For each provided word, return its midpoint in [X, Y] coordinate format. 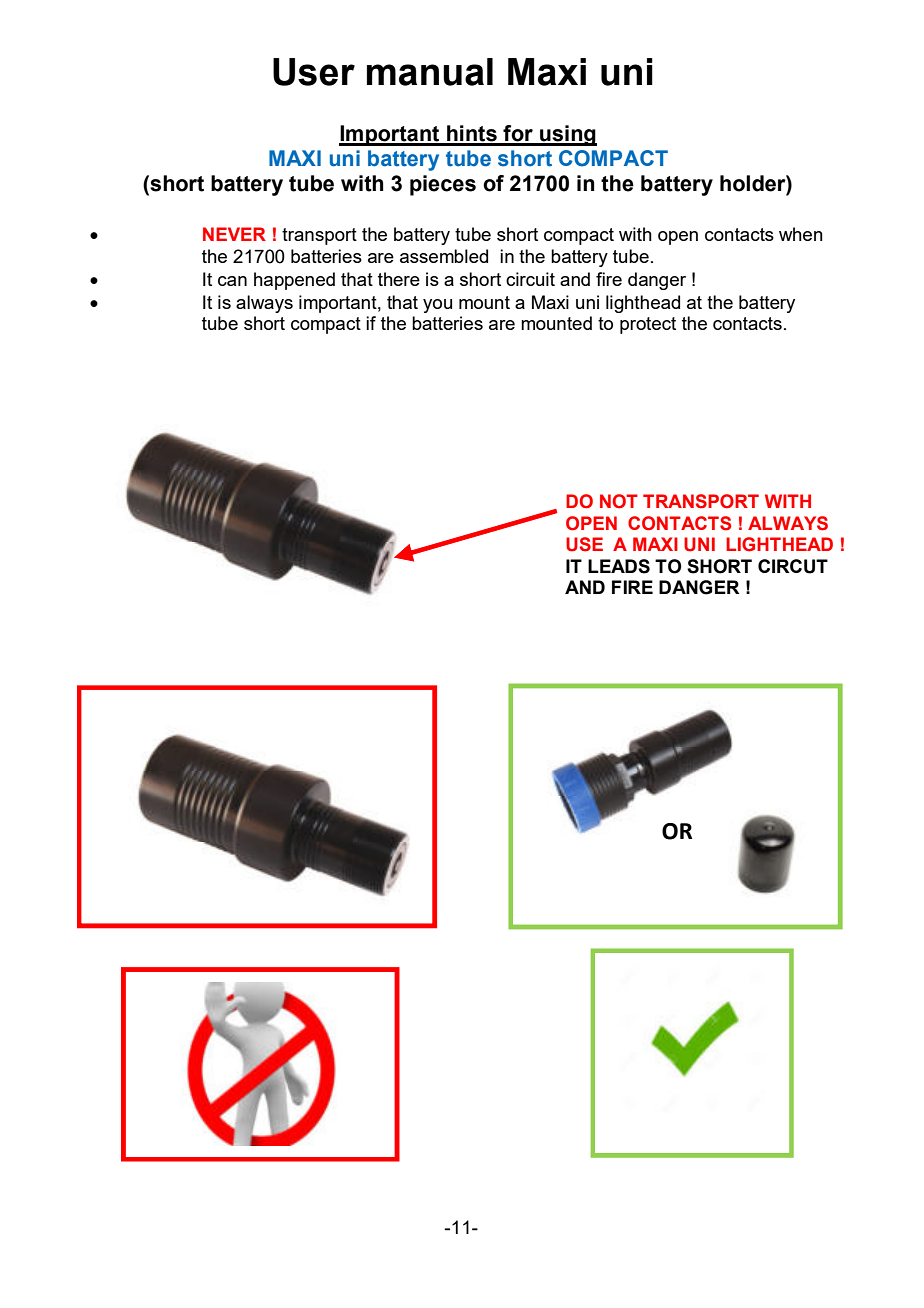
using [567, 135]
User [314, 72]
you [437, 306]
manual [430, 72]
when [801, 234]
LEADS [619, 566]
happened [294, 281]
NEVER [234, 234]
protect [648, 325]
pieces [443, 185]
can [232, 281]
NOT [619, 501]
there [399, 279]
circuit [530, 279]
